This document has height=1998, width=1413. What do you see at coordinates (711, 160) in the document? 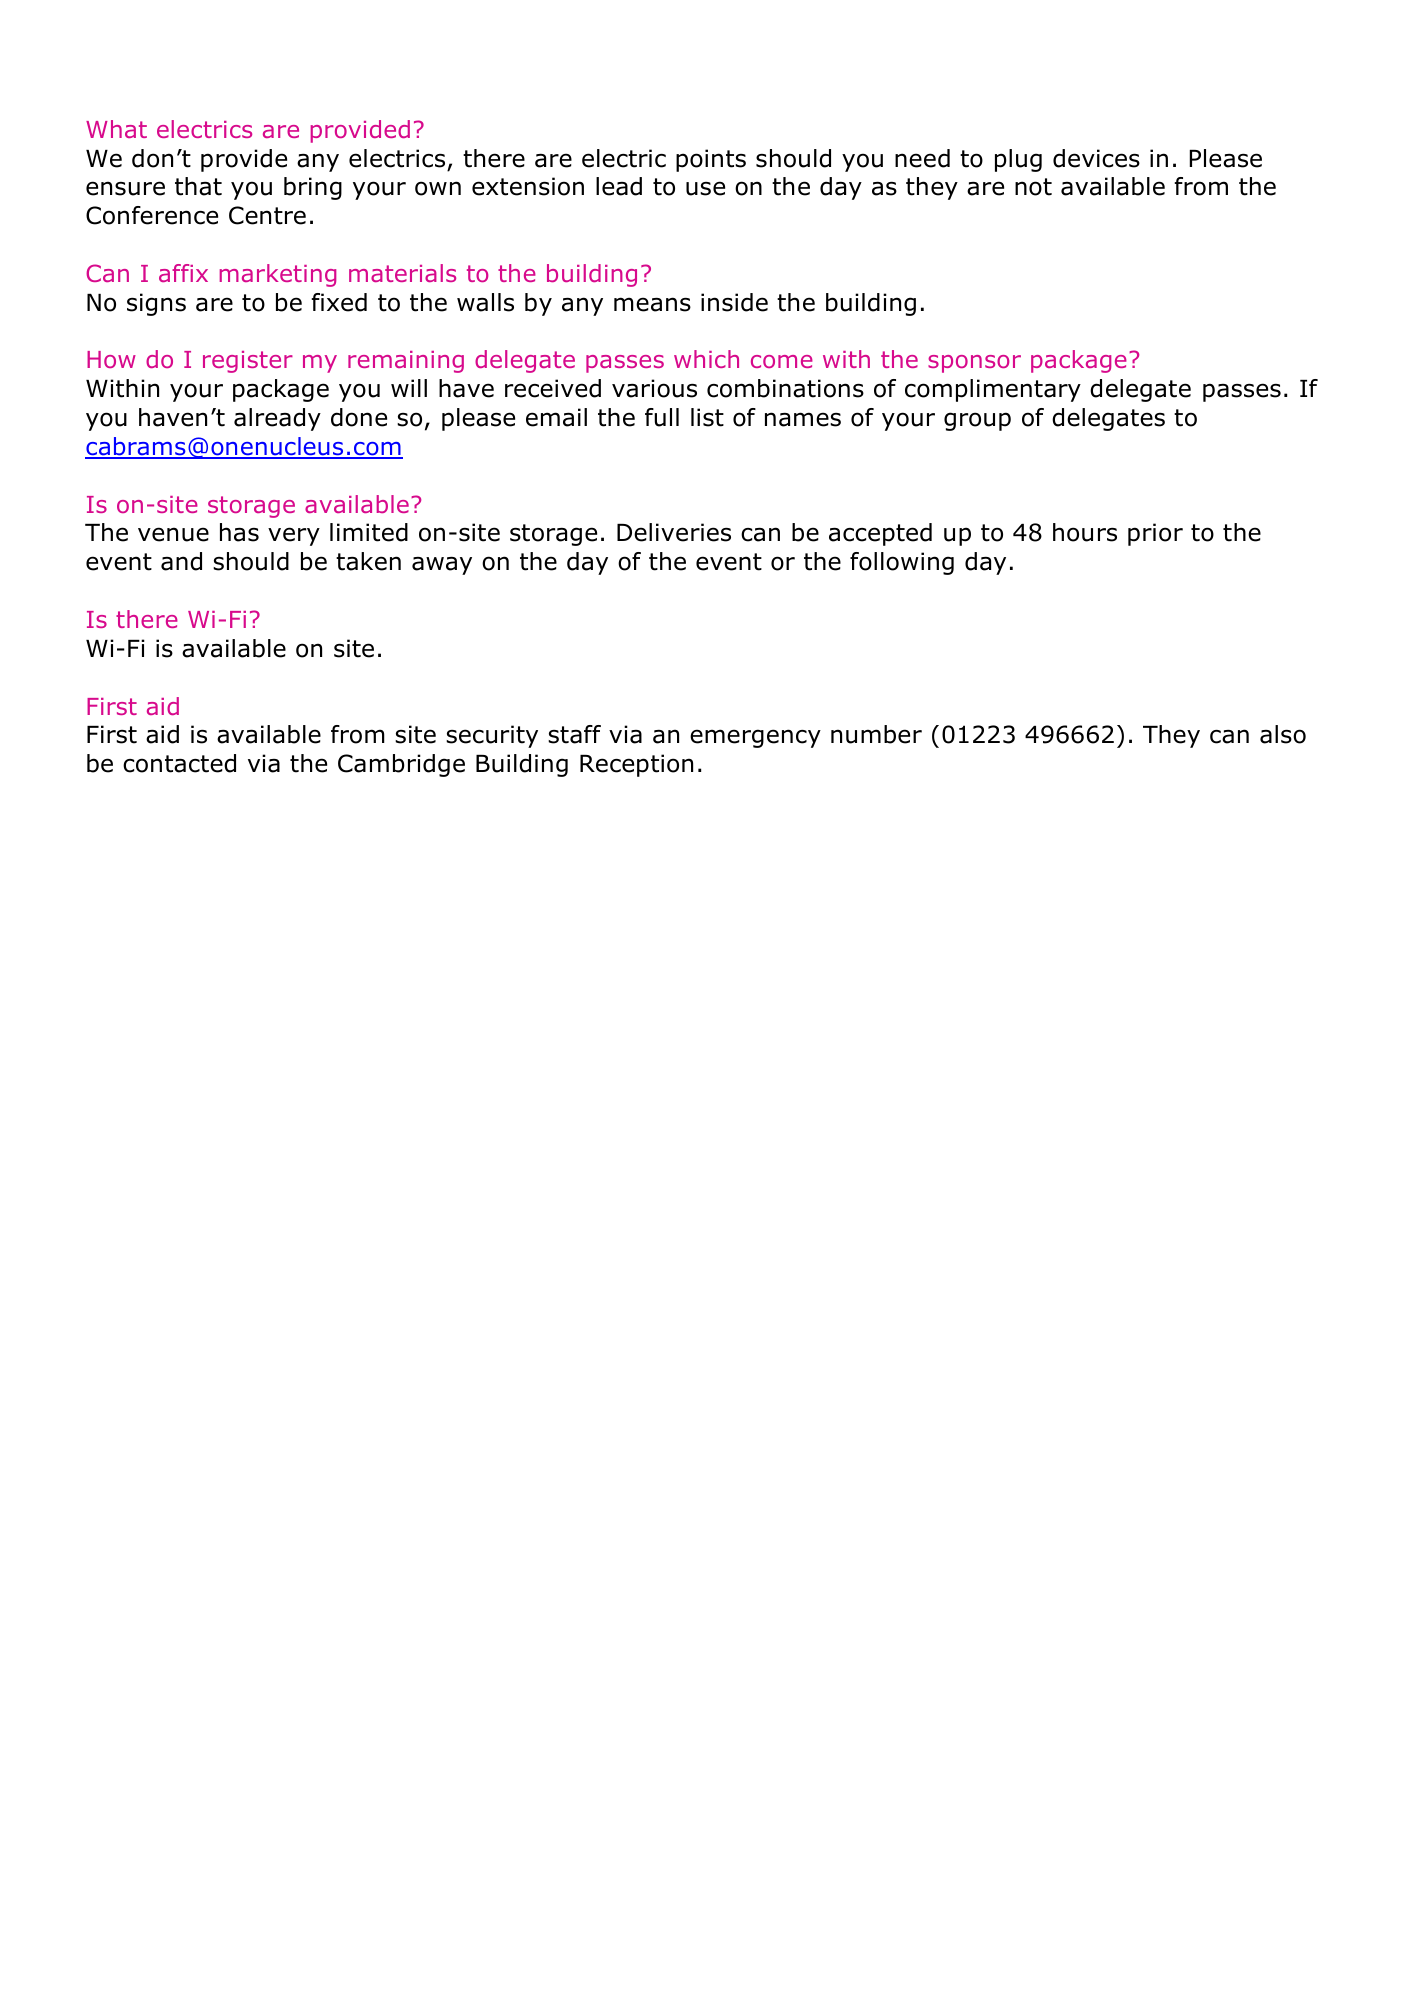
I see `points` at bounding box center [711, 160].
